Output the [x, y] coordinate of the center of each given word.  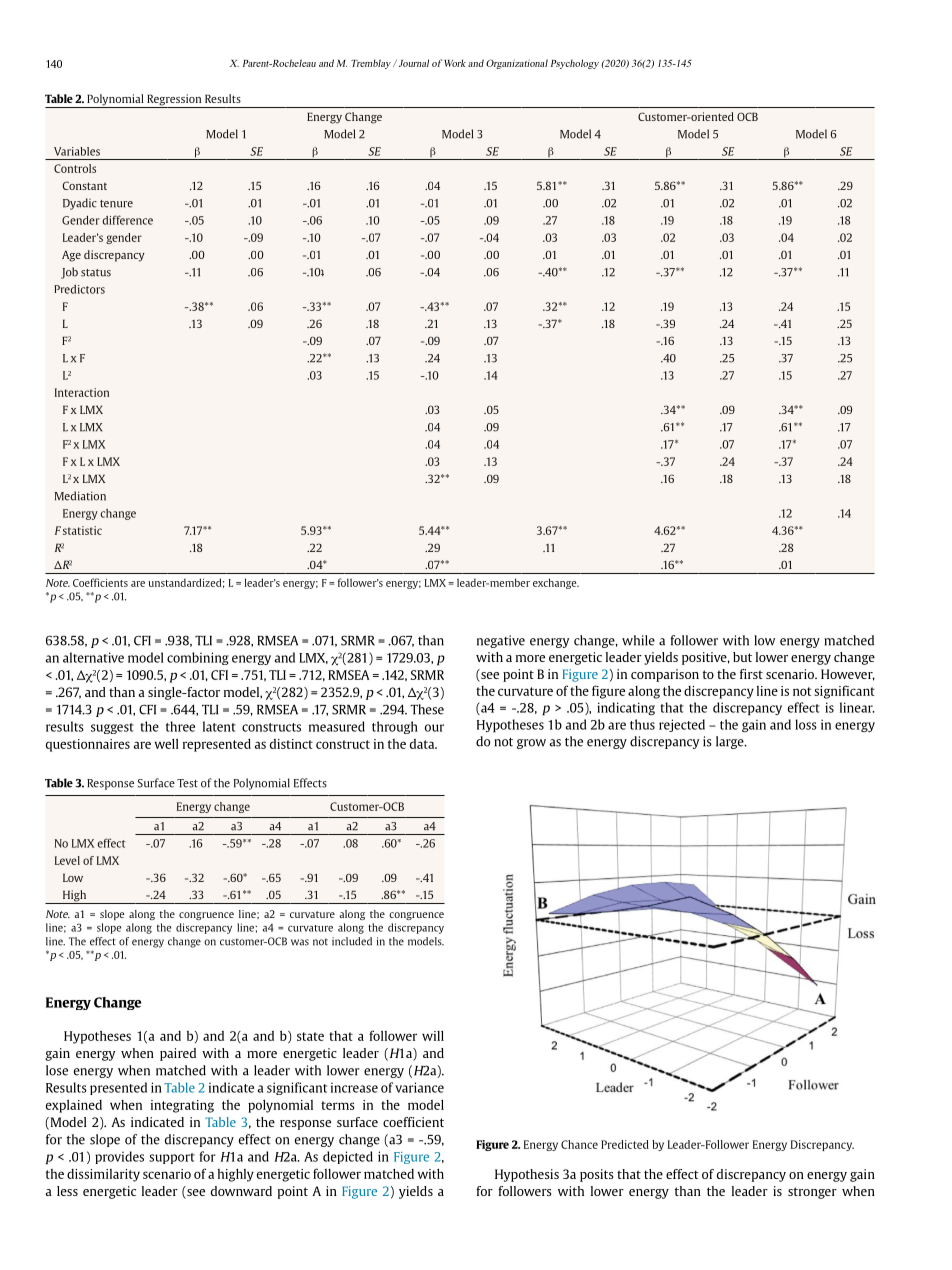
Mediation [80, 496]
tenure [116, 204]
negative [501, 641]
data [423, 744]
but [742, 657]
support [172, 1158]
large [731, 742]
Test [187, 783]
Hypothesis [527, 1175]
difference [127, 220]
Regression [174, 101]
